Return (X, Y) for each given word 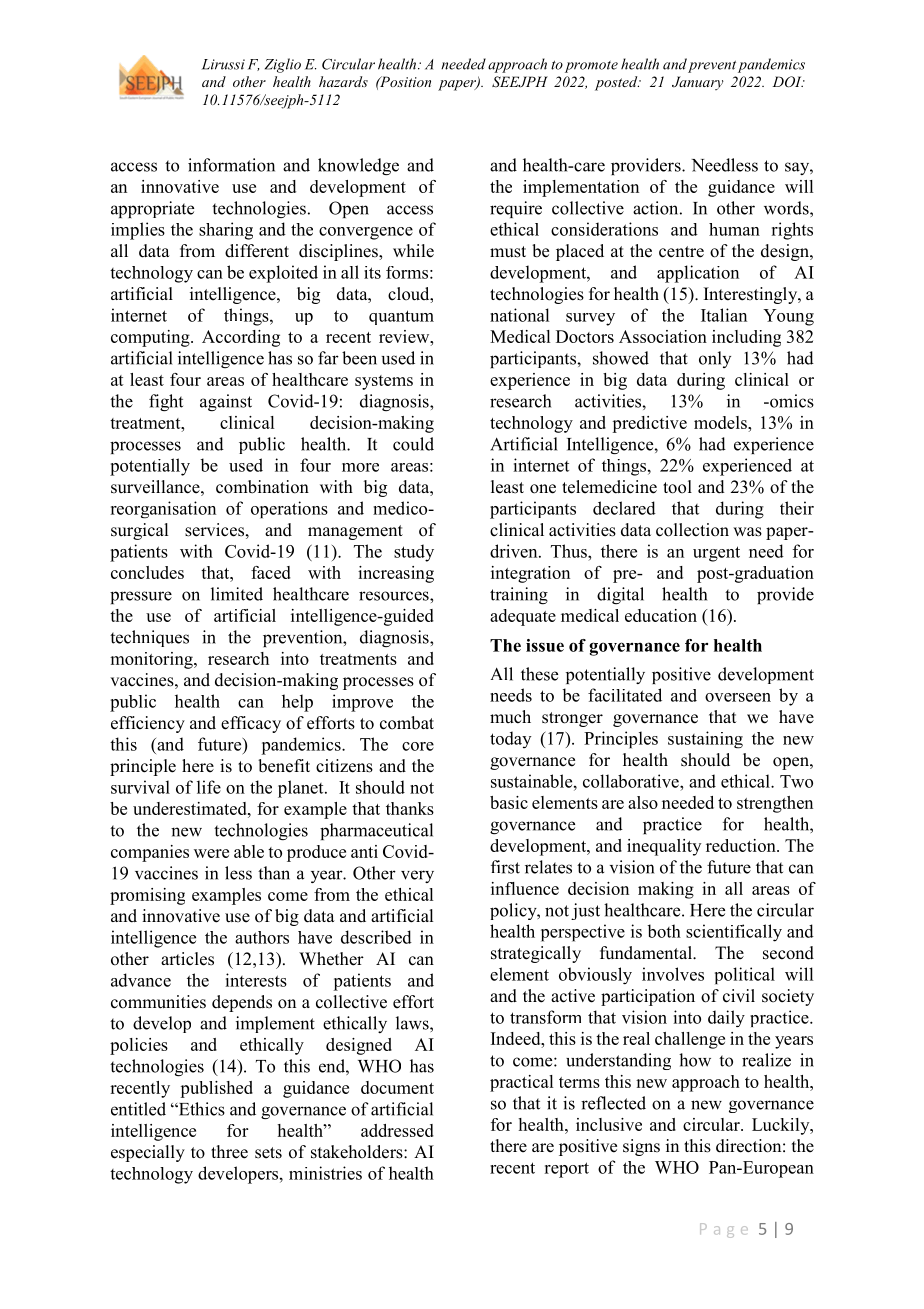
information (231, 165)
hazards (343, 81)
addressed (397, 1130)
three (229, 1152)
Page (724, 1230)
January (698, 83)
